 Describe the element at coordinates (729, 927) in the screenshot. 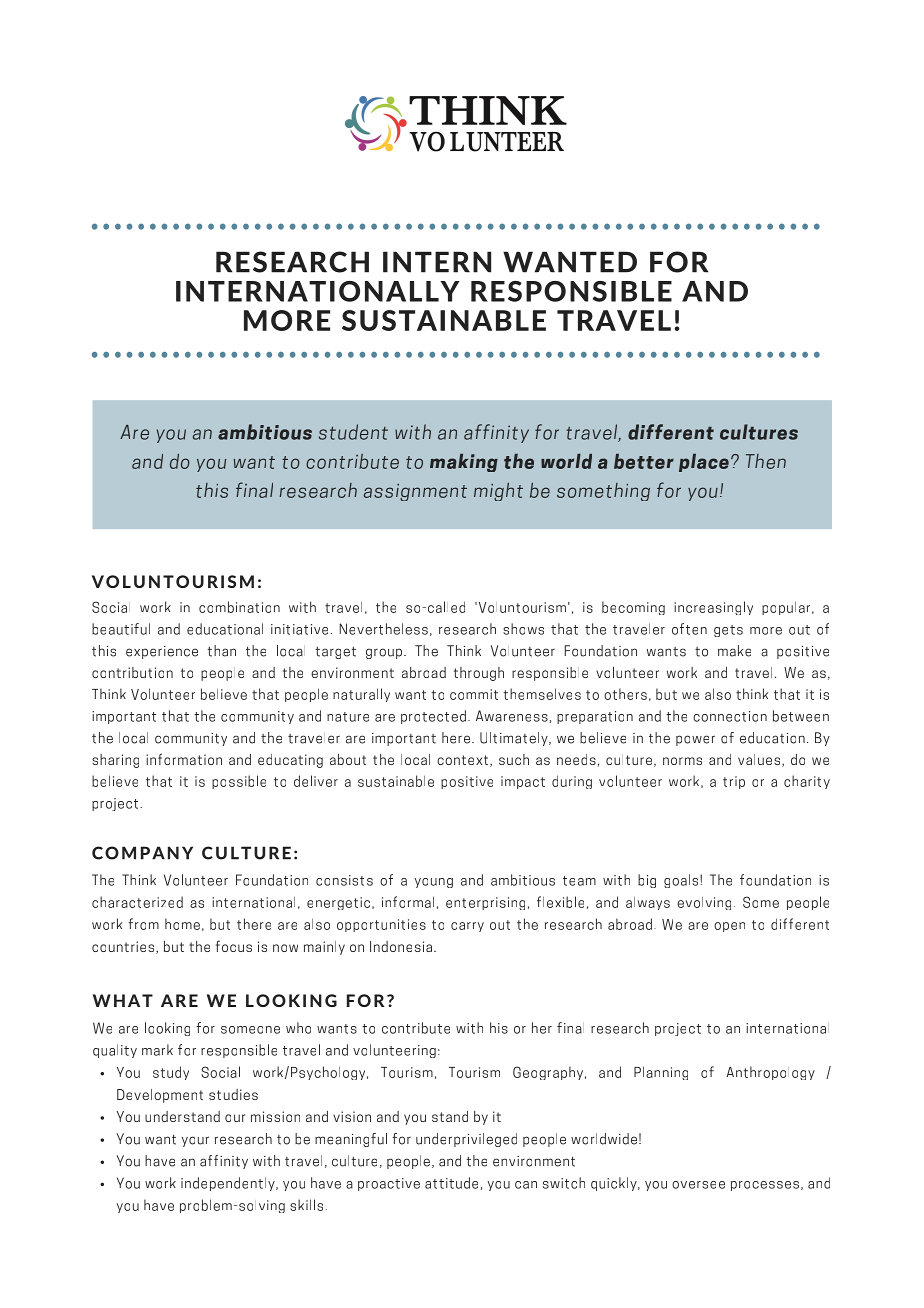

I see `open` at that location.
